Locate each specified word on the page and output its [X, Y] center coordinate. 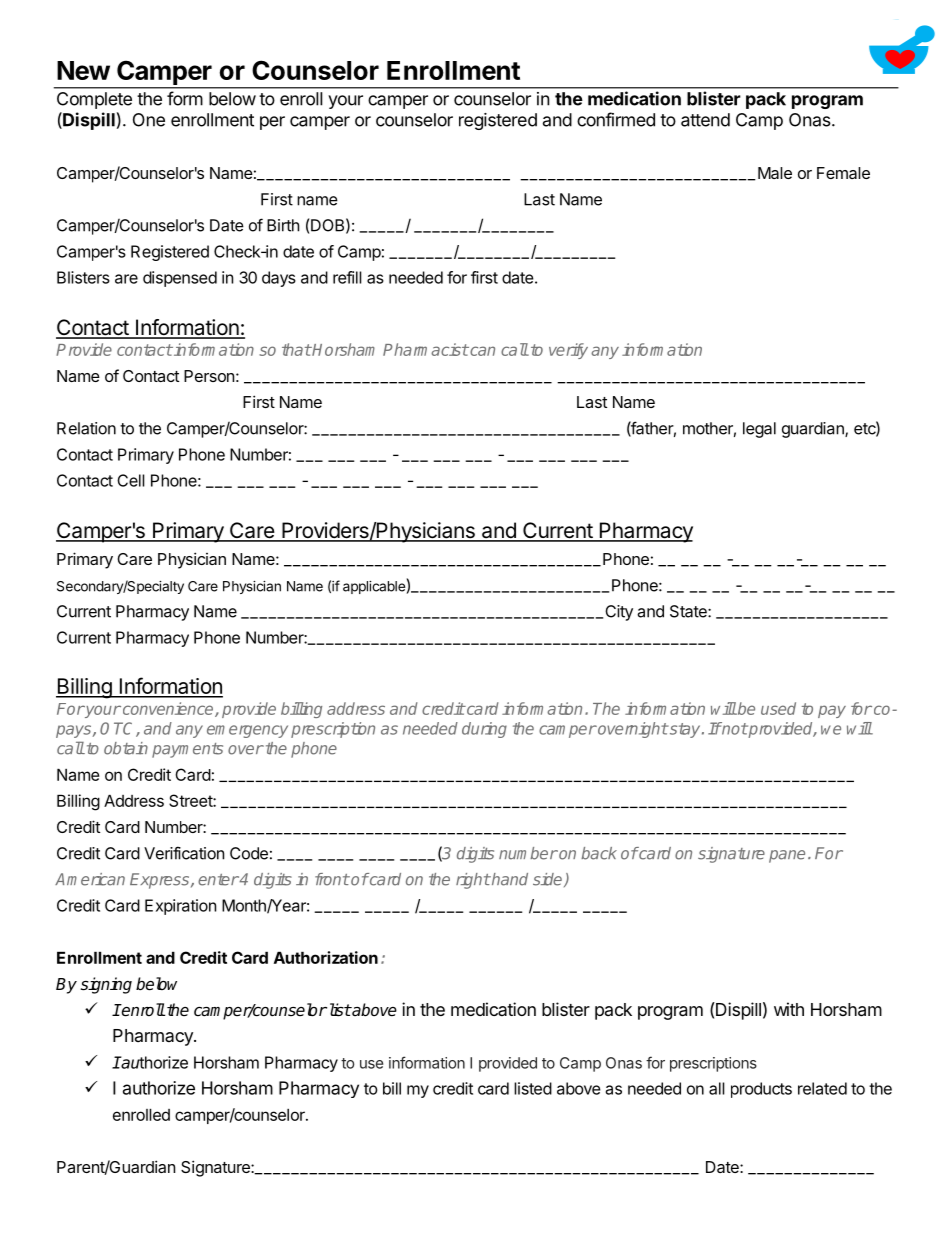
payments [187, 750]
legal [759, 430]
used [778, 708]
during [484, 730]
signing [106, 985]
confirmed [616, 119]
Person [209, 376]
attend [705, 120]
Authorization [326, 957]
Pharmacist [426, 349]
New [83, 70]
